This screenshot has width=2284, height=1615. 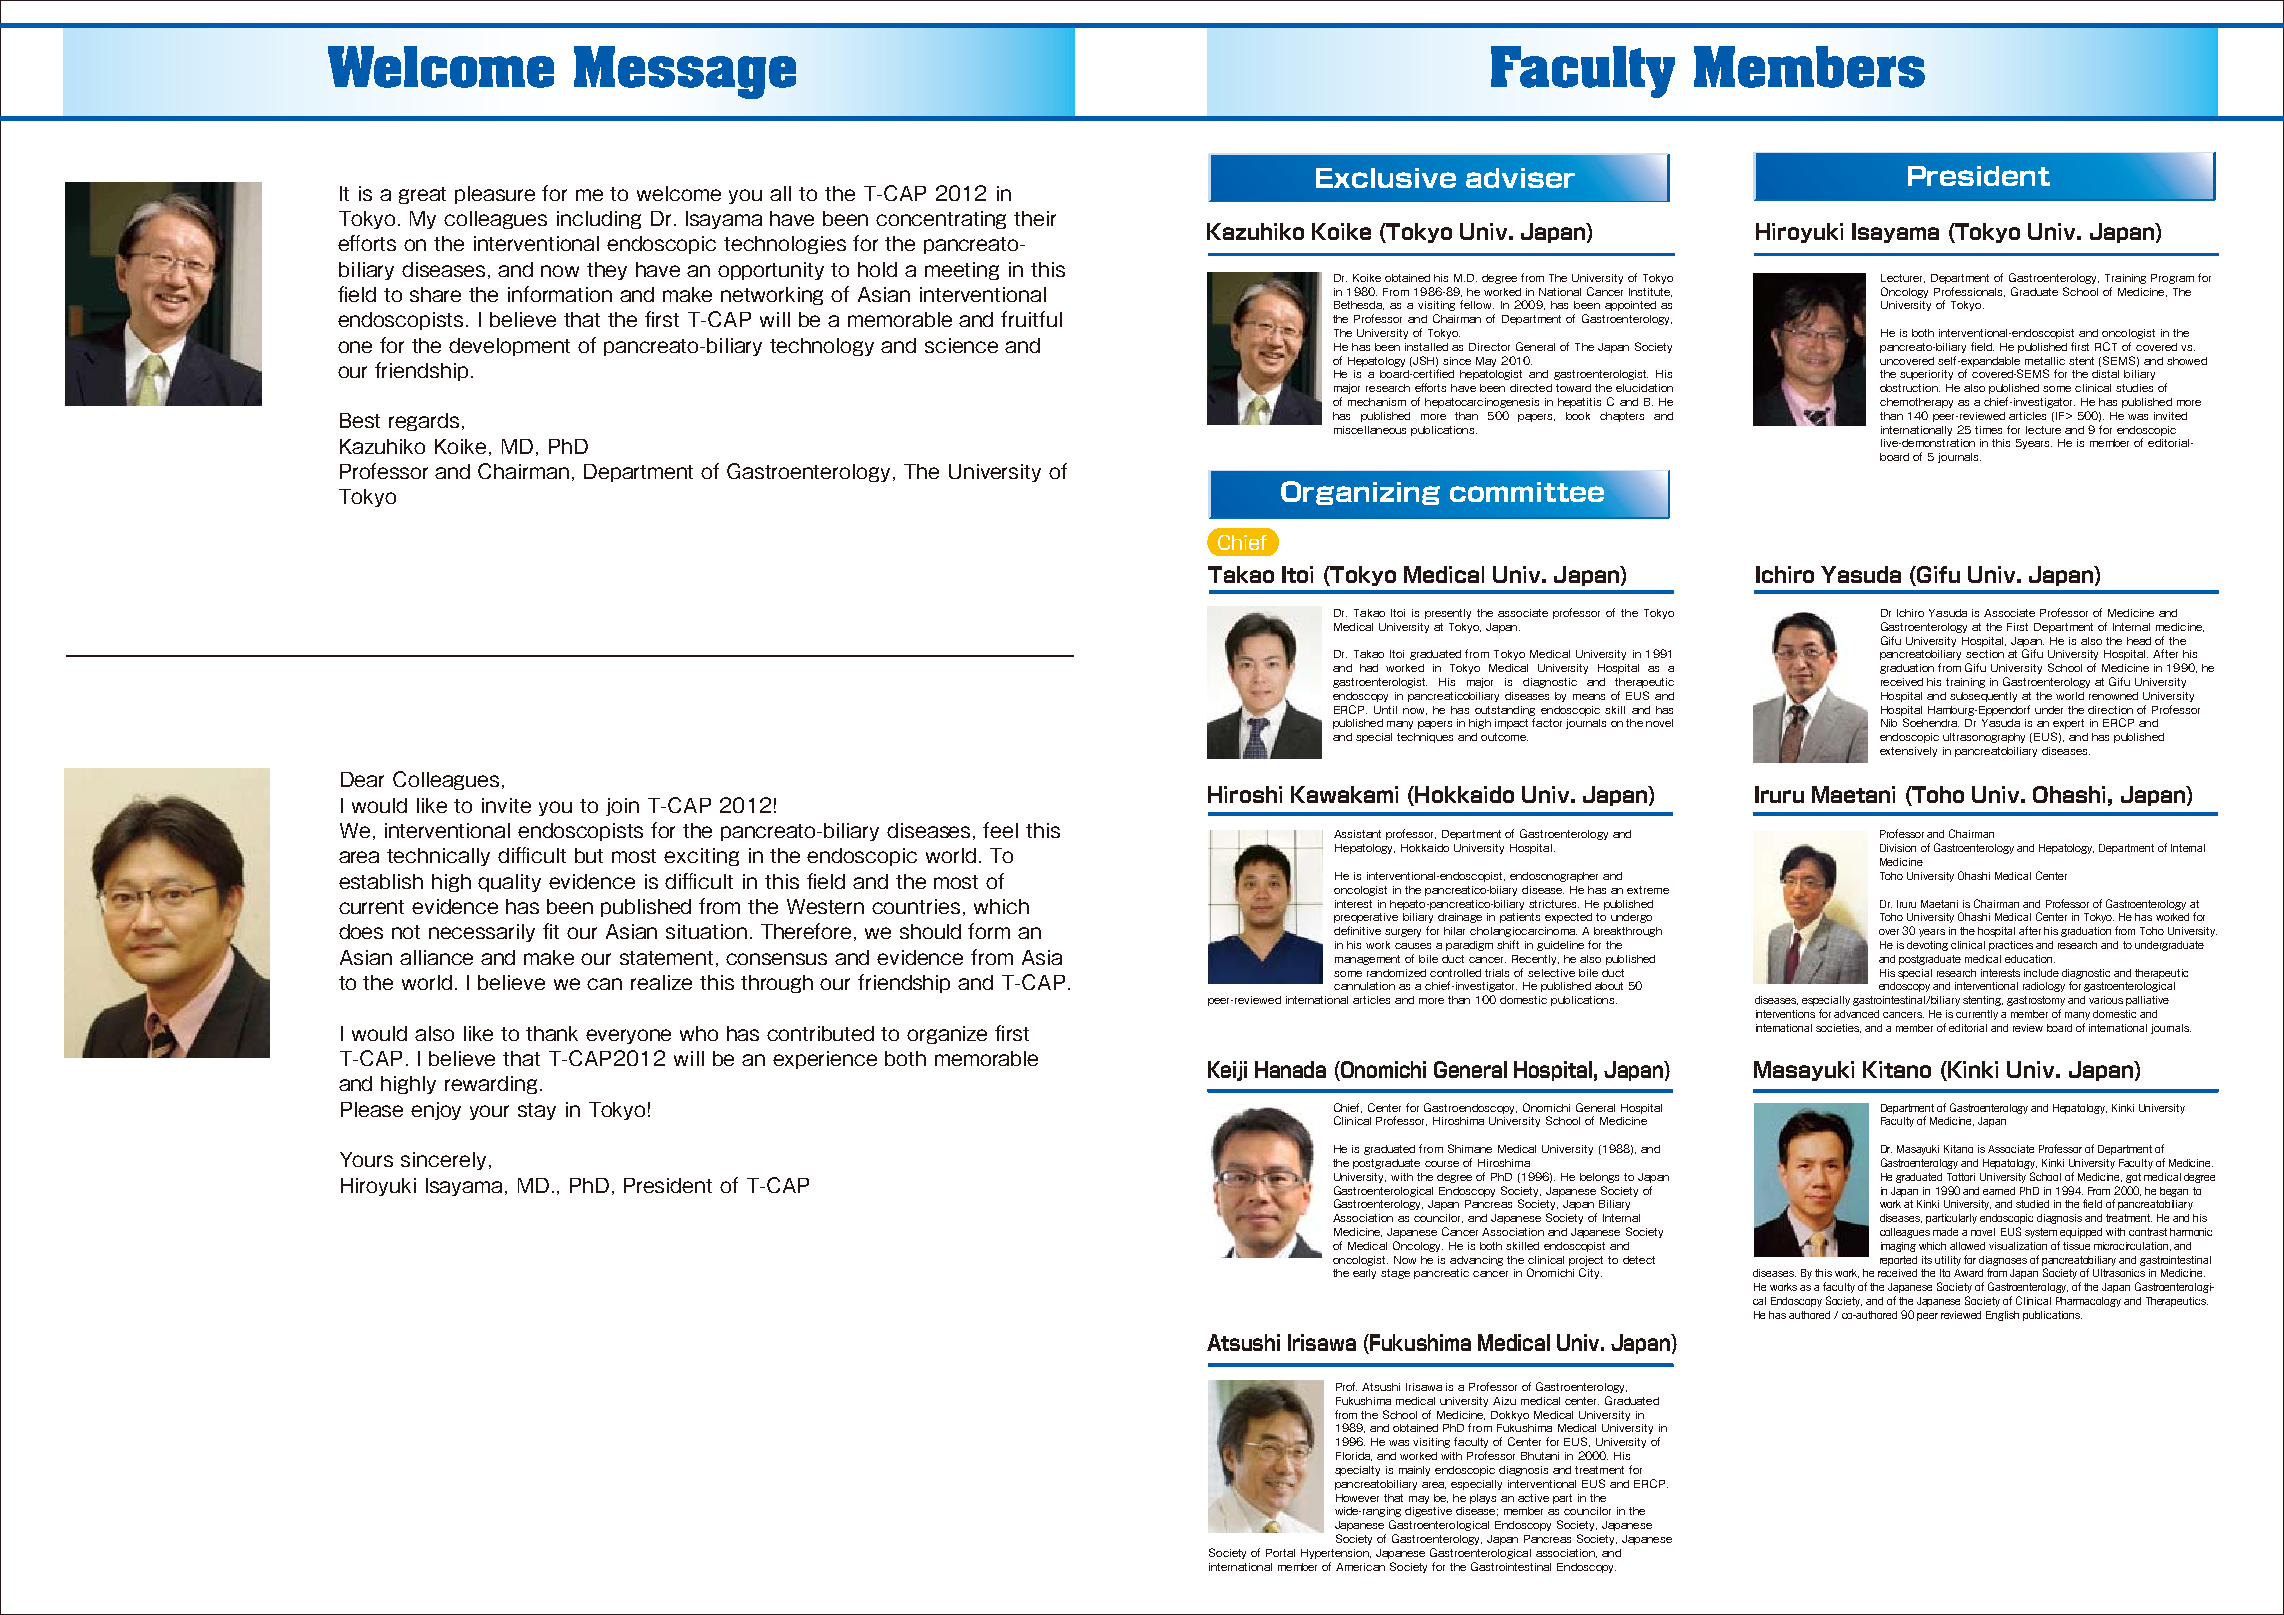 What do you see at coordinates (1386, 178) in the screenshot?
I see `Exclusive` at bounding box center [1386, 178].
